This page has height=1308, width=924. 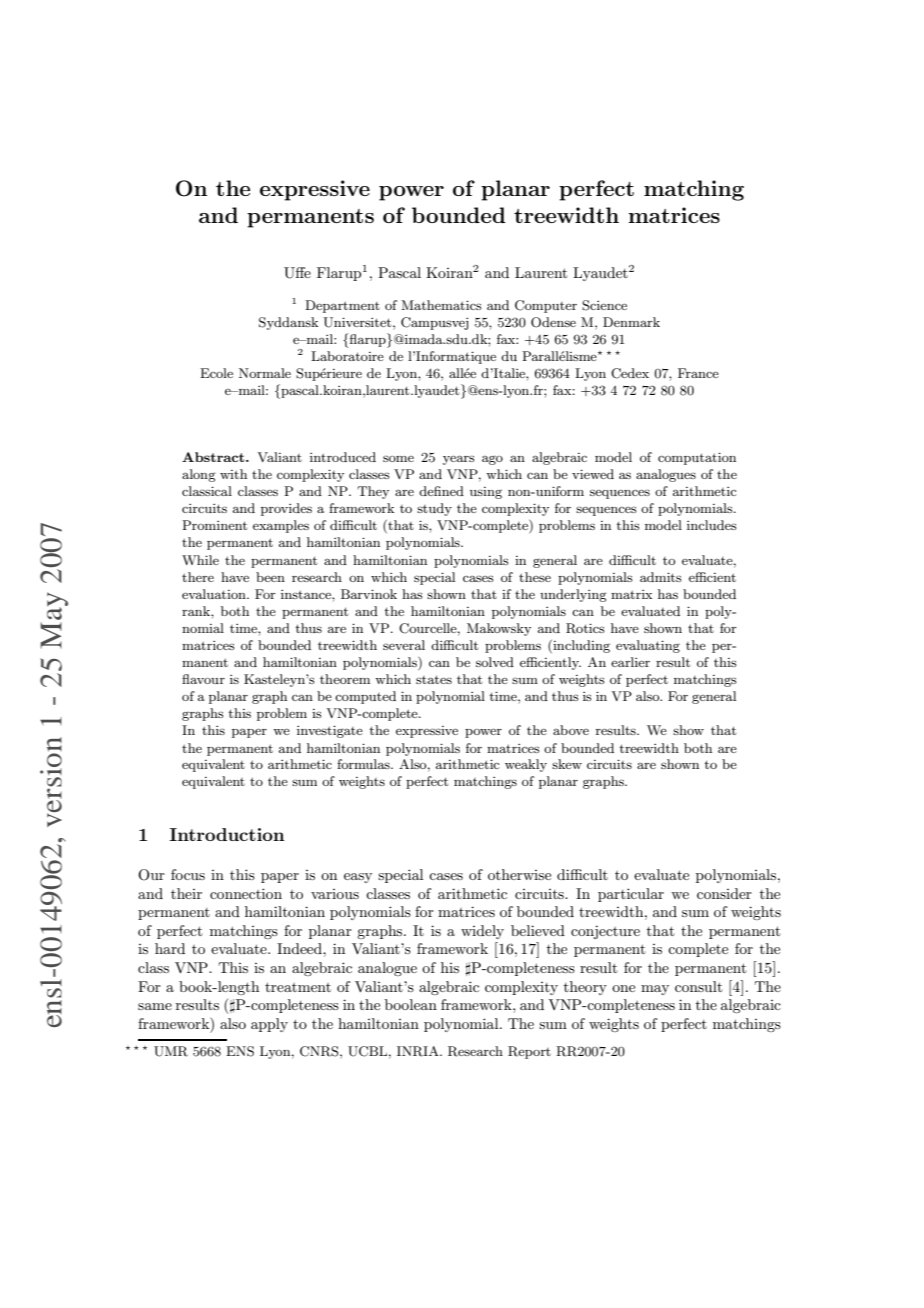 What do you see at coordinates (364, 764) in the page?
I see `formulas` at bounding box center [364, 764].
